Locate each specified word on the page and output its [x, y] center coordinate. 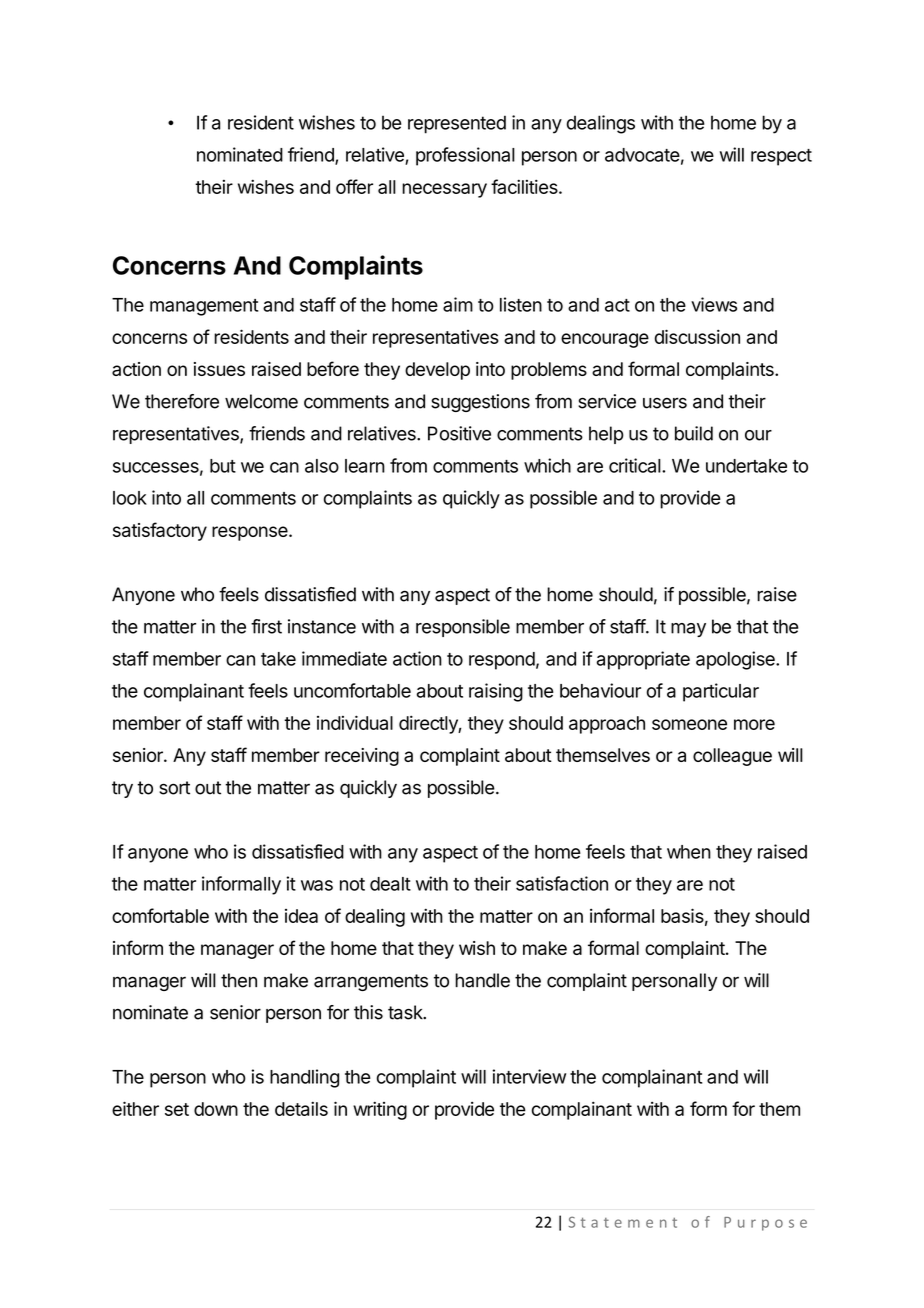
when [689, 852]
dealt [390, 884]
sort [174, 788]
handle [482, 980]
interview [529, 1076]
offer [354, 186]
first [266, 626]
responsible [463, 628]
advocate [642, 155]
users [665, 403]
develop [437, 371]
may [688, 630]
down [216, 1109]
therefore [182, 401]
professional [465, 156]
